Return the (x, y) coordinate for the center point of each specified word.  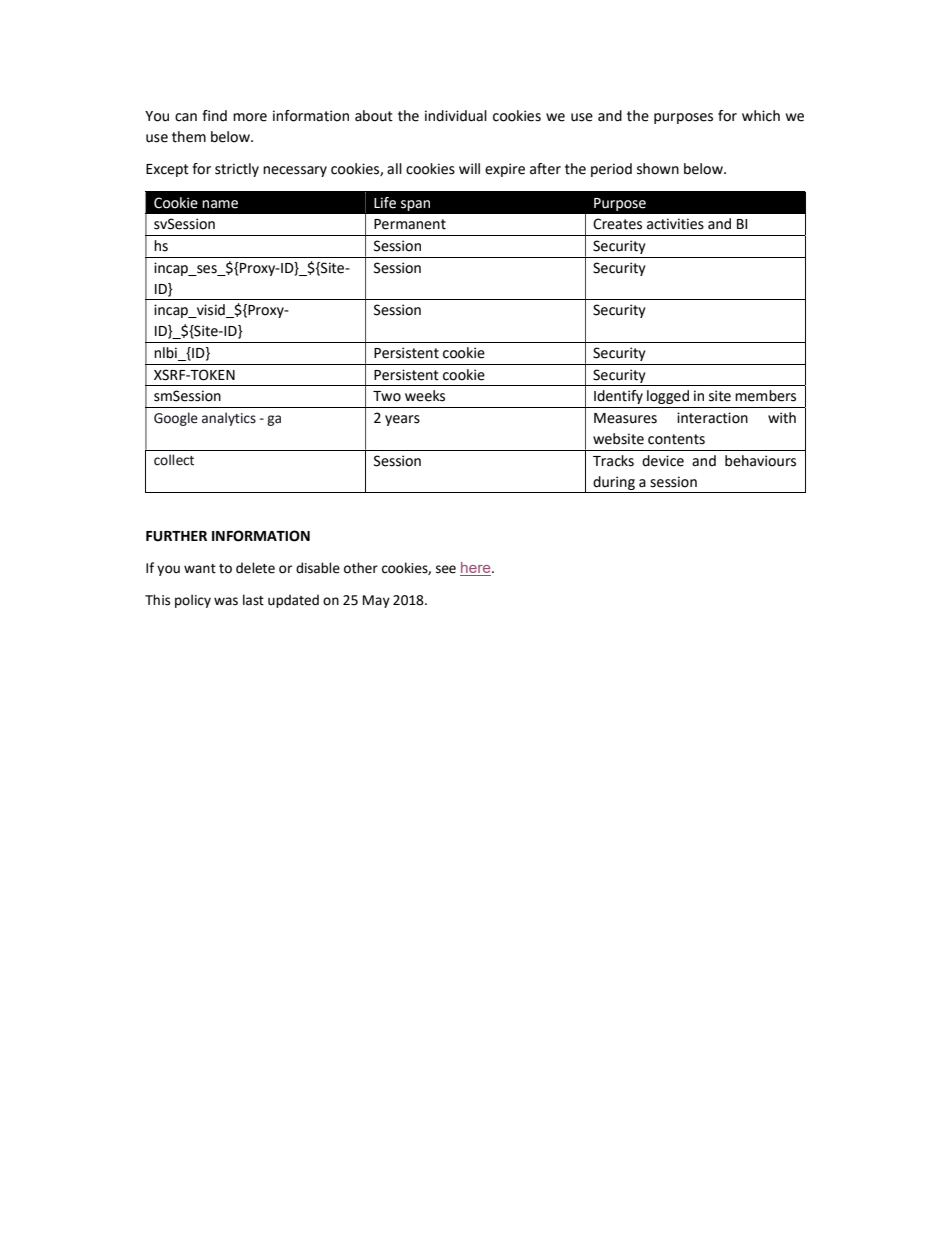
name (220, 204)
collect (174, 460)
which (761, 116)
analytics (229, 419)
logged (668, 397)
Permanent (410, 224)
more (250, 117)
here (476, 569)
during (614, 483)
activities (675, 224)
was (226, 601)
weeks (425, 396)
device (663, 461)
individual (456, 116)
